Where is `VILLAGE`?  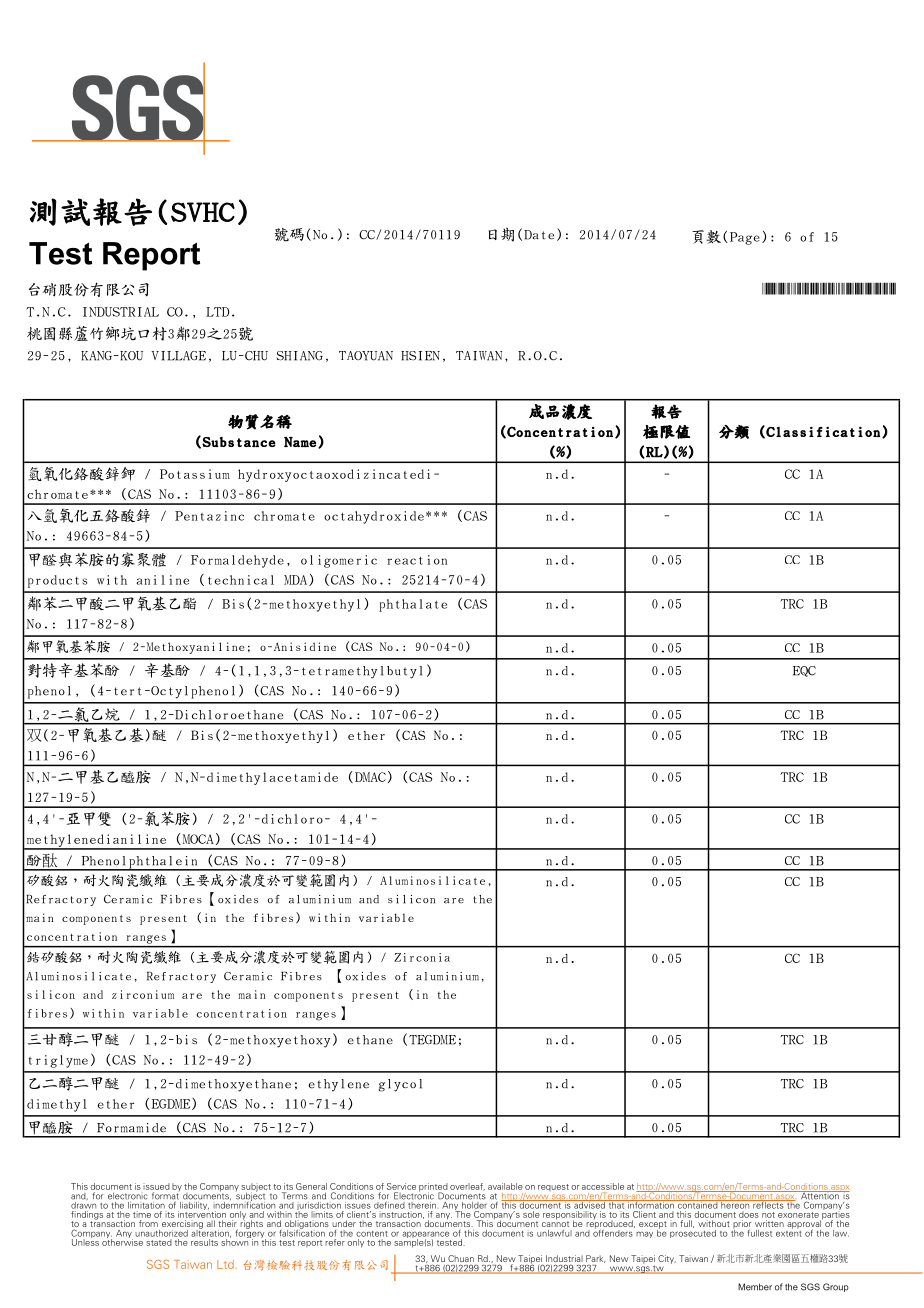 VILLAGE is located at coordinates (178, 356).
